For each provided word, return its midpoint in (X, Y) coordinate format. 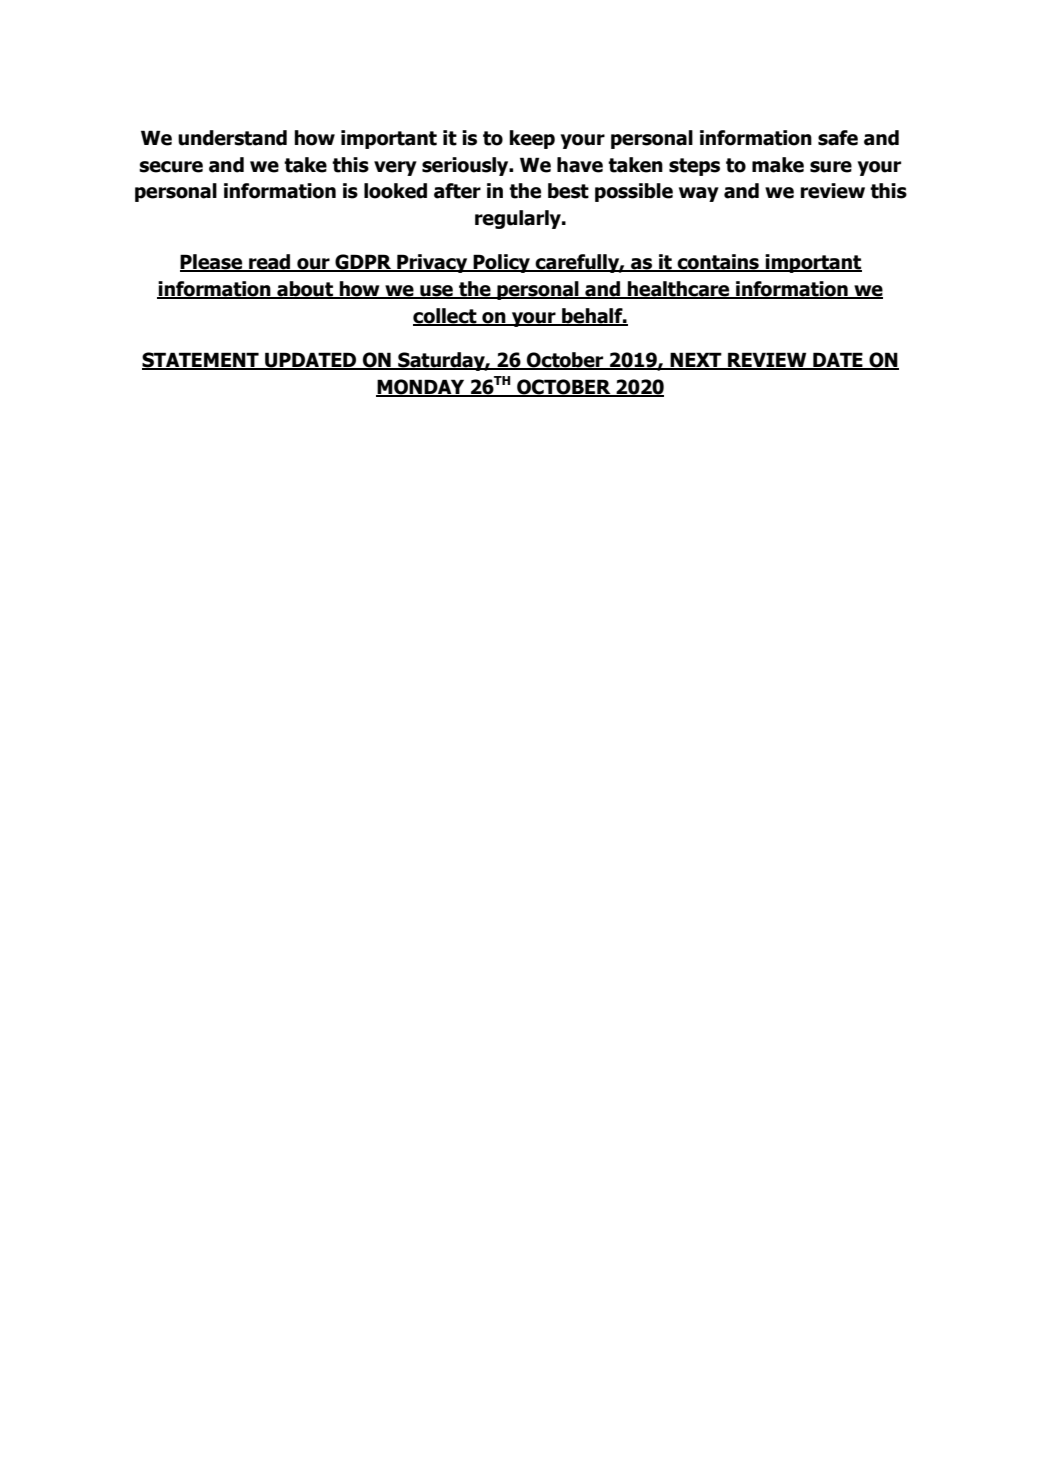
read (270, 263)
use (436, 292)
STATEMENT (201, 360)
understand (232, 138)
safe (838, 138)
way (699, 194)
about (305, 290)
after (457, 191)
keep (532, 139)
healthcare (679, 290)
